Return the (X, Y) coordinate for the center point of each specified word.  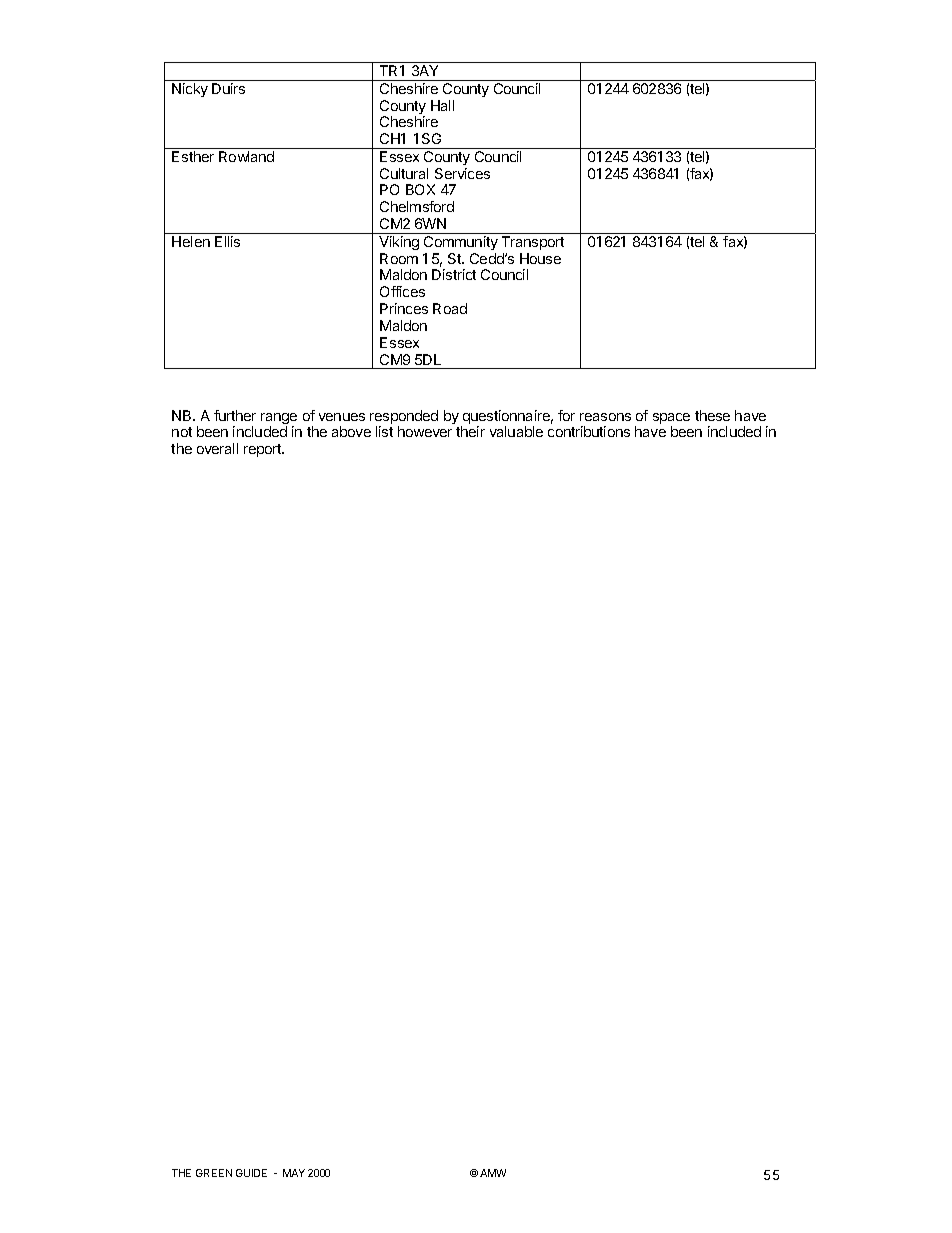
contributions (589, 431)
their (470, 431)
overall (217, 448)
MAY (294, 1173)
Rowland (246, 156)
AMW (493, 1173)
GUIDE (251, 1173)
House (540, 258)
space (671, 420)
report (264, 450)
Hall (442, 105)
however (425, 431)
